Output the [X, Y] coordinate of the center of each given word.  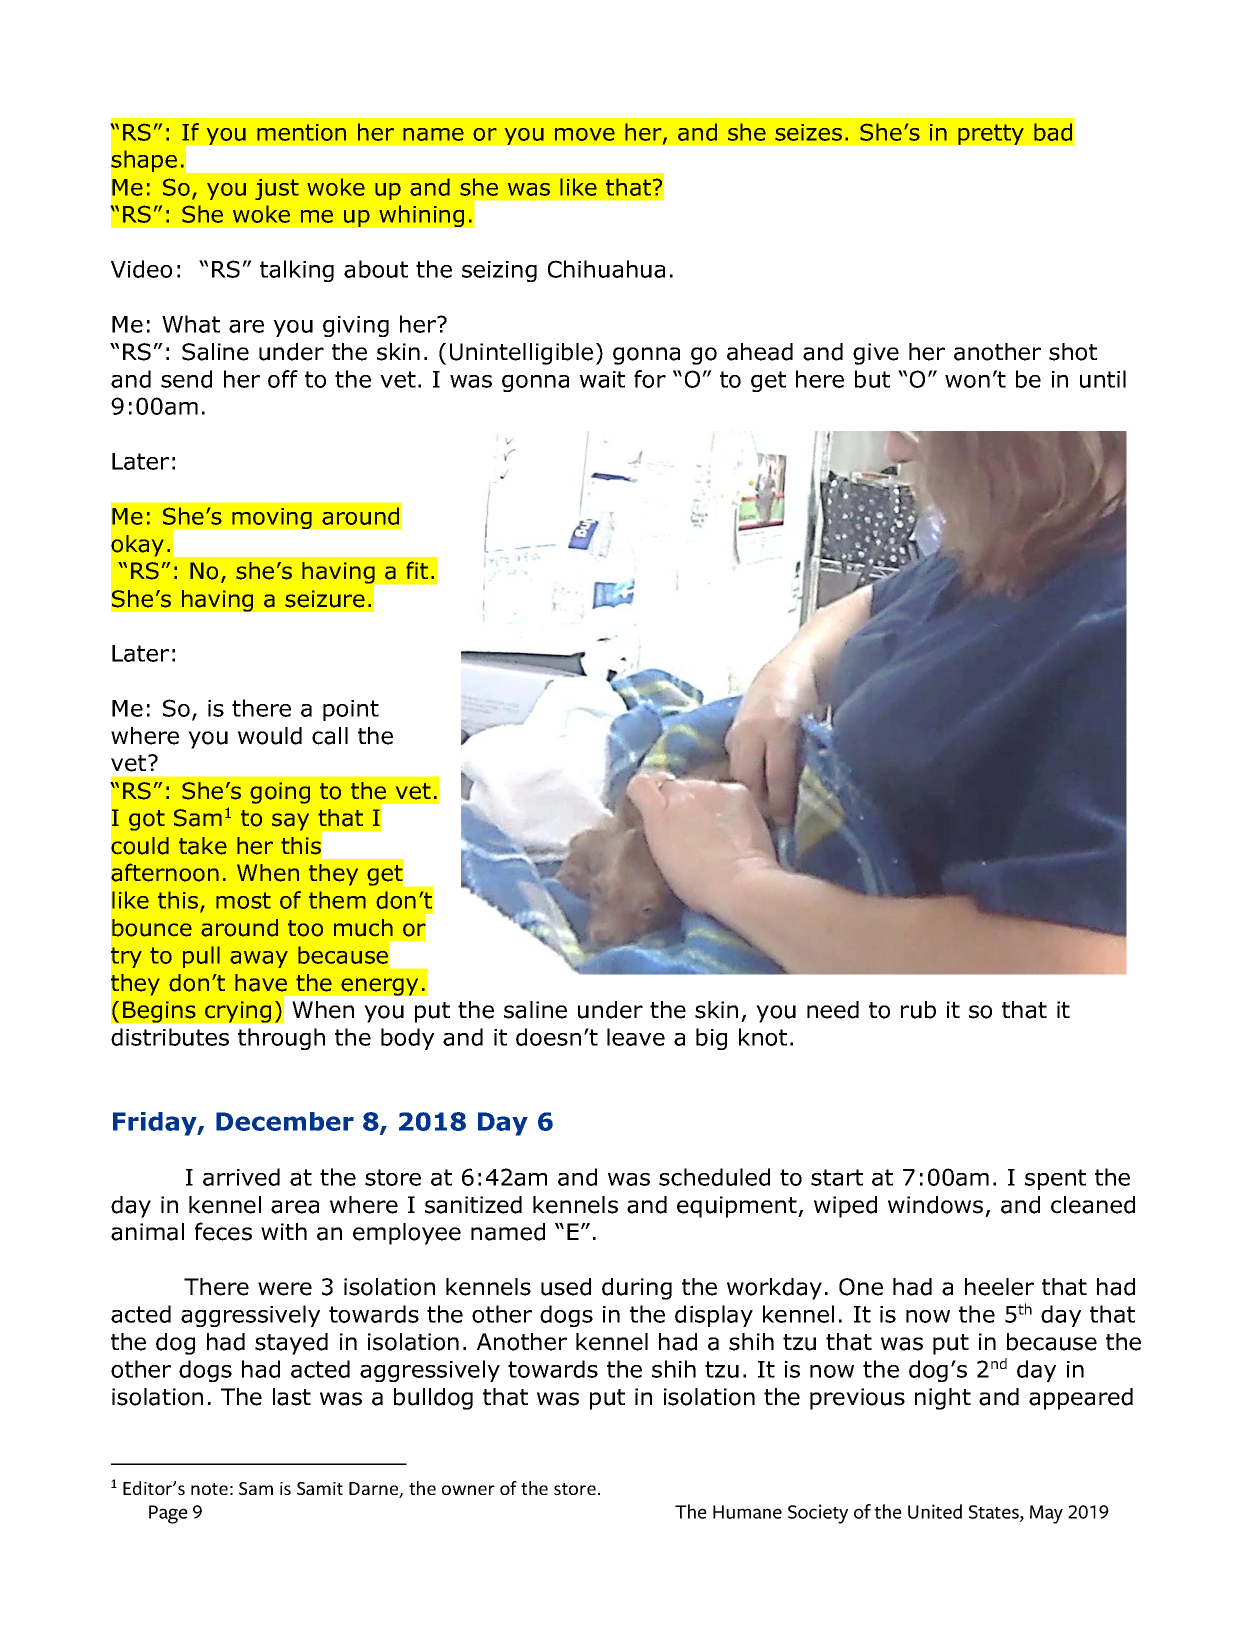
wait [602, 379]
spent [1055, 1179]
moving [272, 518]
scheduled [714, 1177]
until [1103, 379]
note [209, 1489]
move [585, 134]
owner [468, 1490]
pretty [991, 134]
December [285, 1121]
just [277, 189]
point [351, 710]
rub [918, 1010]
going [280, 793]
